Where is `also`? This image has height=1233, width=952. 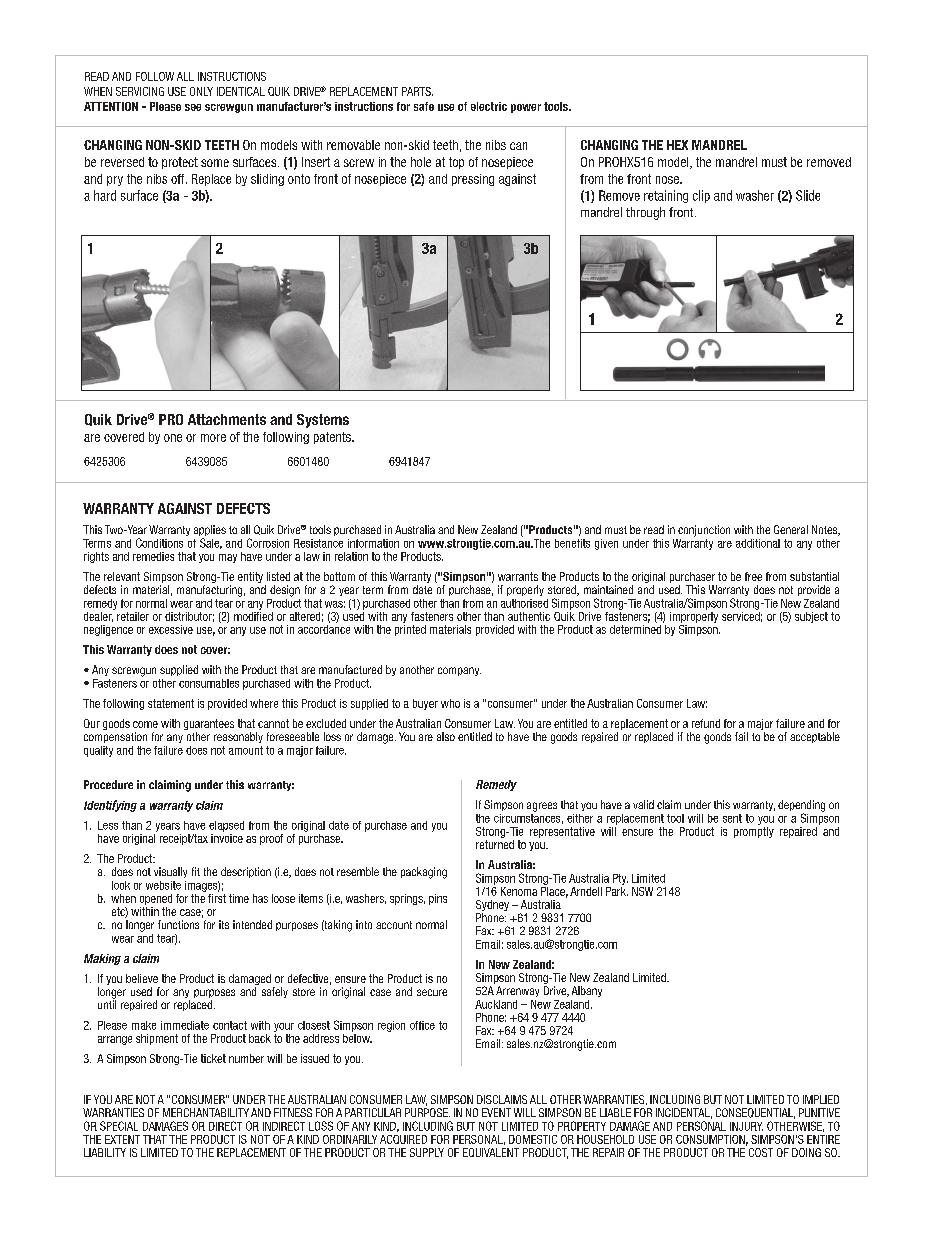
also is located at coordinates (446, 736).
